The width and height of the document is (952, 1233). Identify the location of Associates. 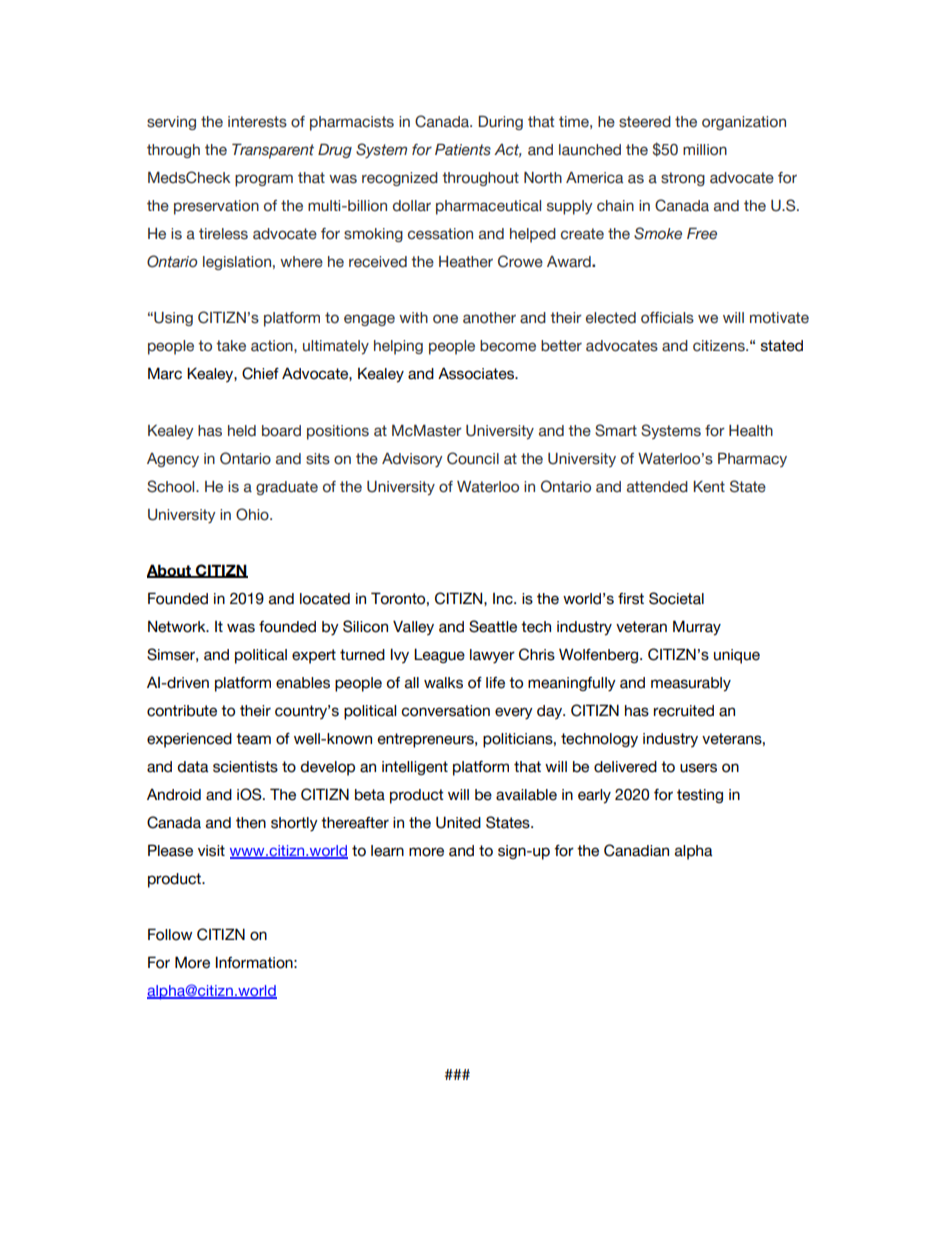
(477, 373).
